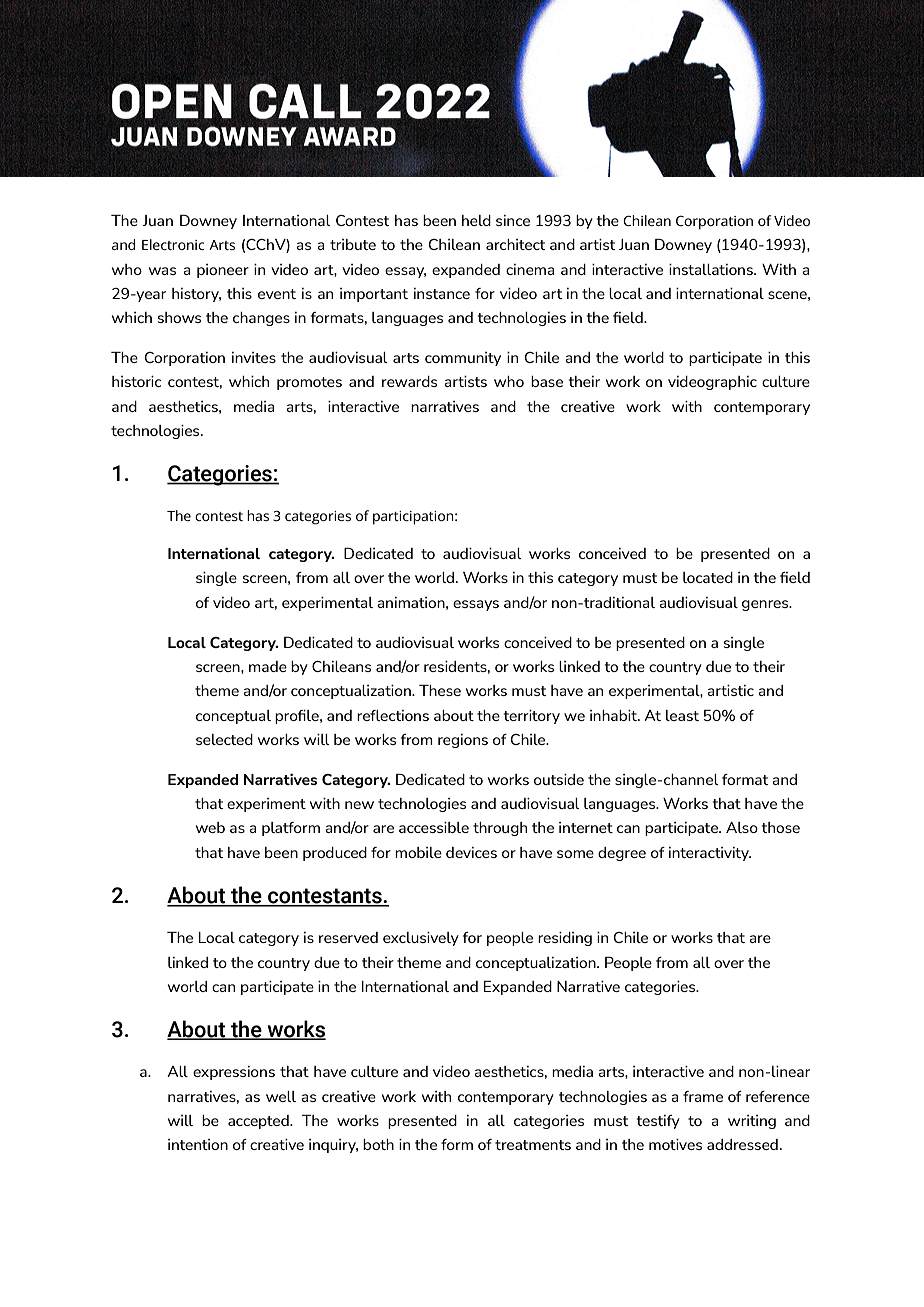 The height and width of the page is (1307, 924). Describe the element at coordinates (223, 271) in the page. I see `pioneer` at that location.
